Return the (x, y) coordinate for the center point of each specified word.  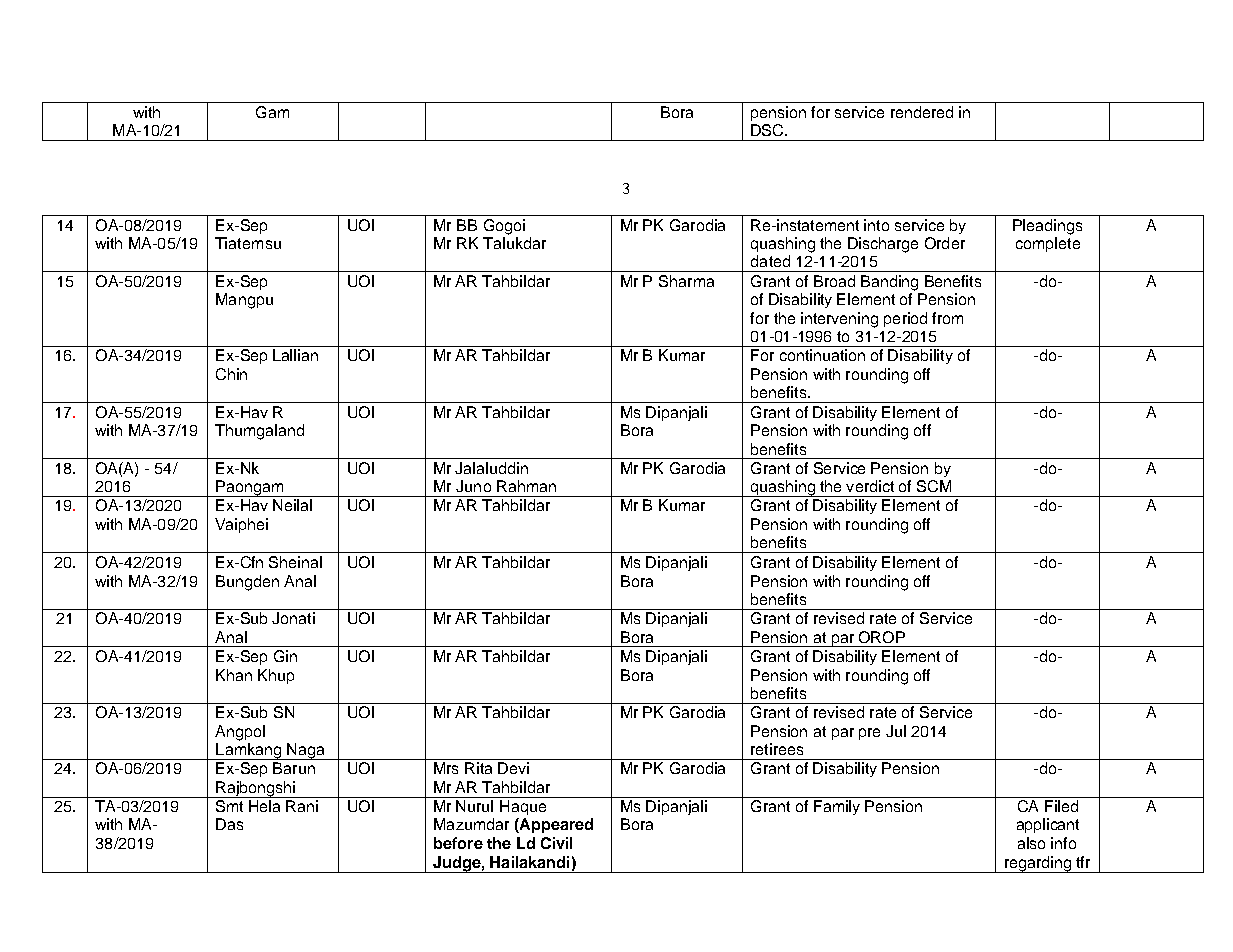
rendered (922, 112)
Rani (302, 806)
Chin (231, 374)
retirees (777, 749)
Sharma (686, 281)
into (876, 225)
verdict (870, 486)
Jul (896, 731)
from (947, 318)
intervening (839, 320)
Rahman (526, 486)
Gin (285, 656)
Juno (473, 486)
